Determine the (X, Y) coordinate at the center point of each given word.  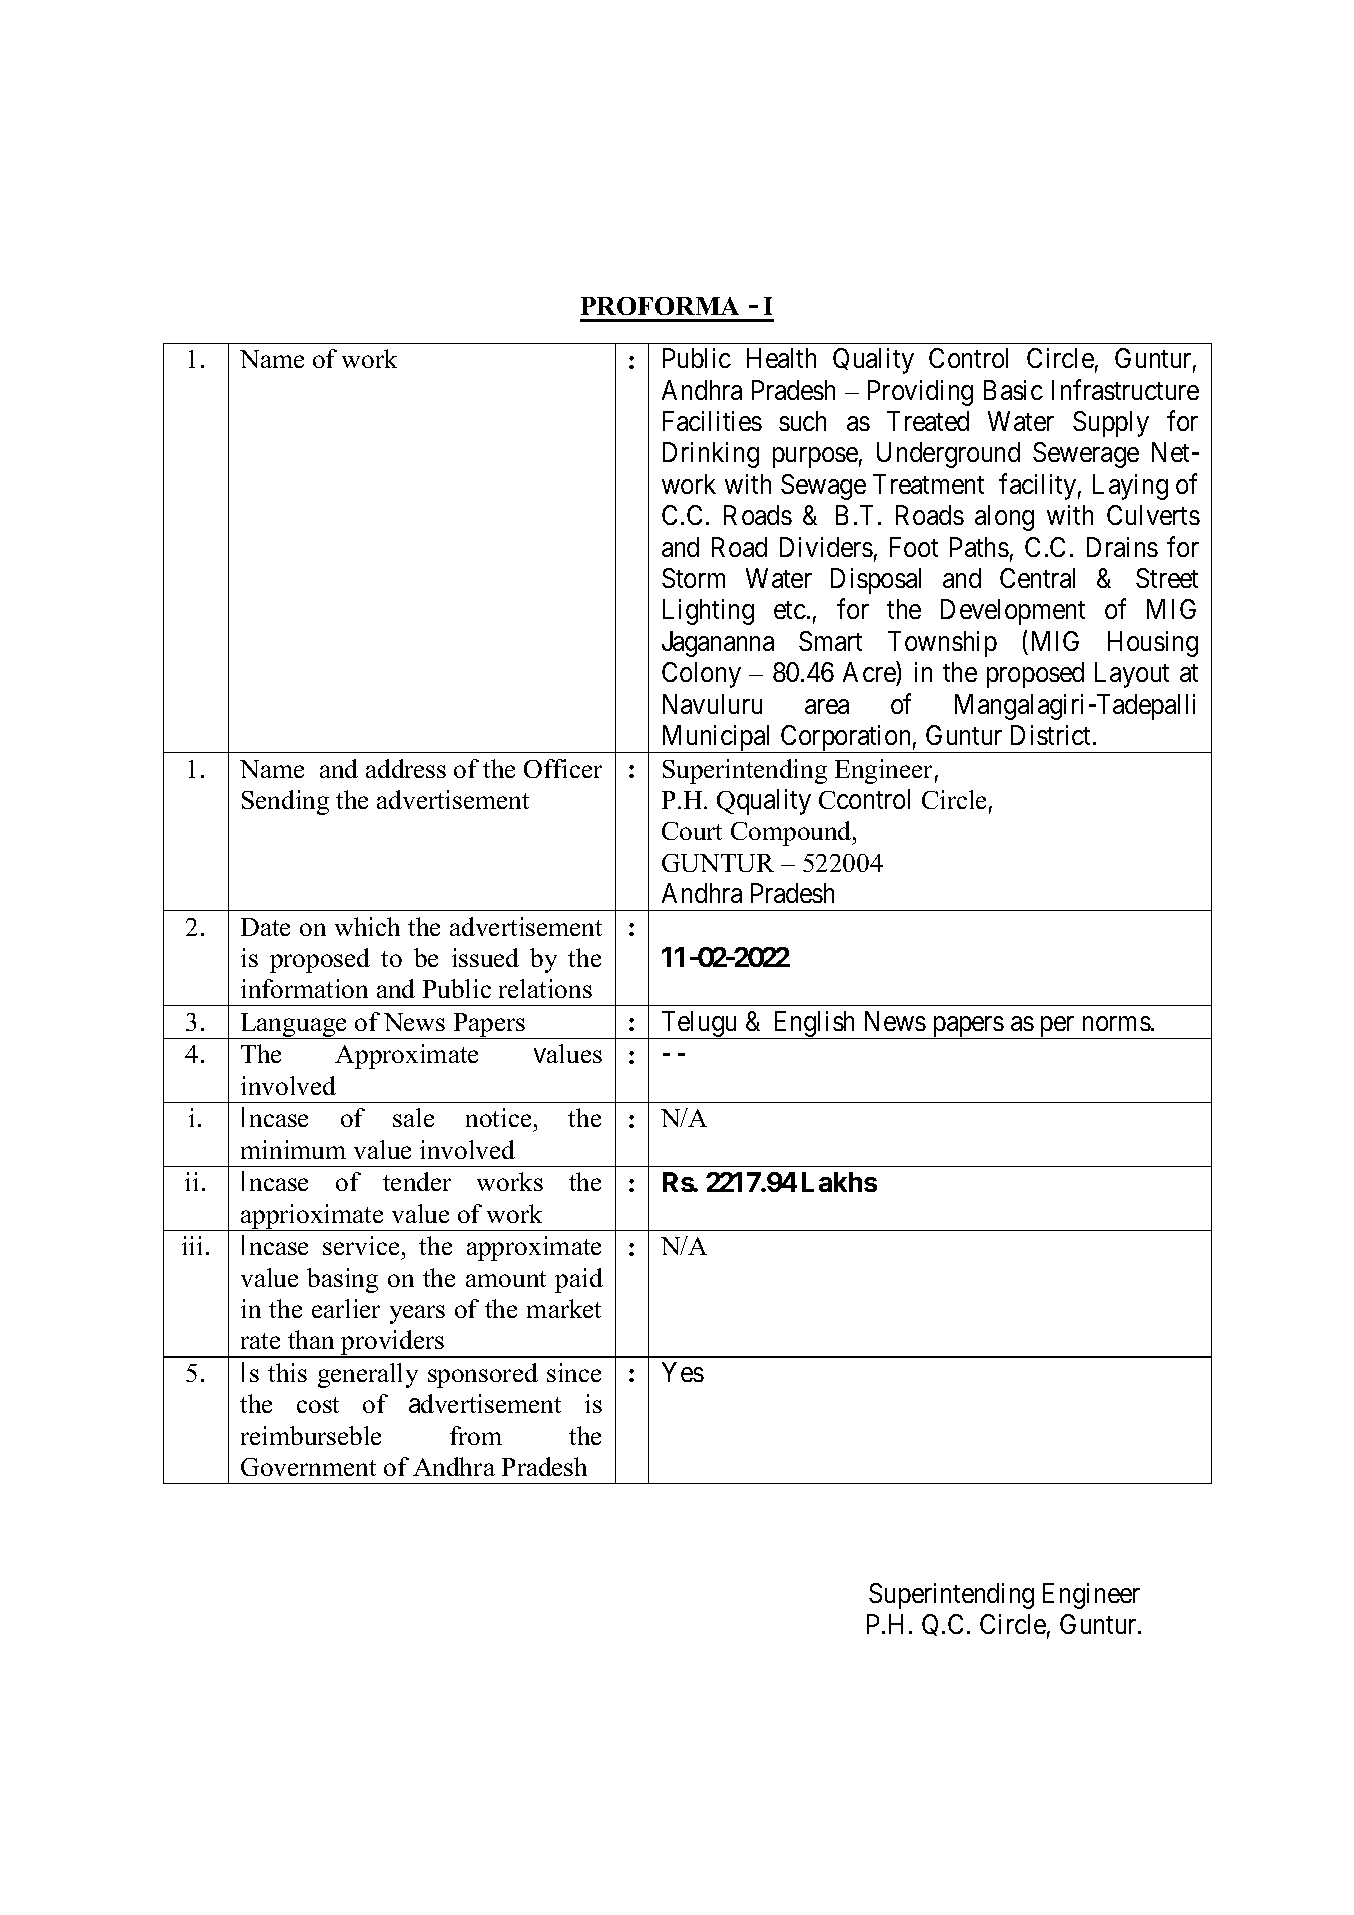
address (406, 768)
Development (1013, 612)
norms (1117, 1023)
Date (265, 927)
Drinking (711, 455)
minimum (293, 1149)
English (815, 1025)
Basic (1013, 390)
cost (318, 1405)
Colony (701, 675)
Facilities (712, 421)
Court (692, 831)
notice (498, 1117)
